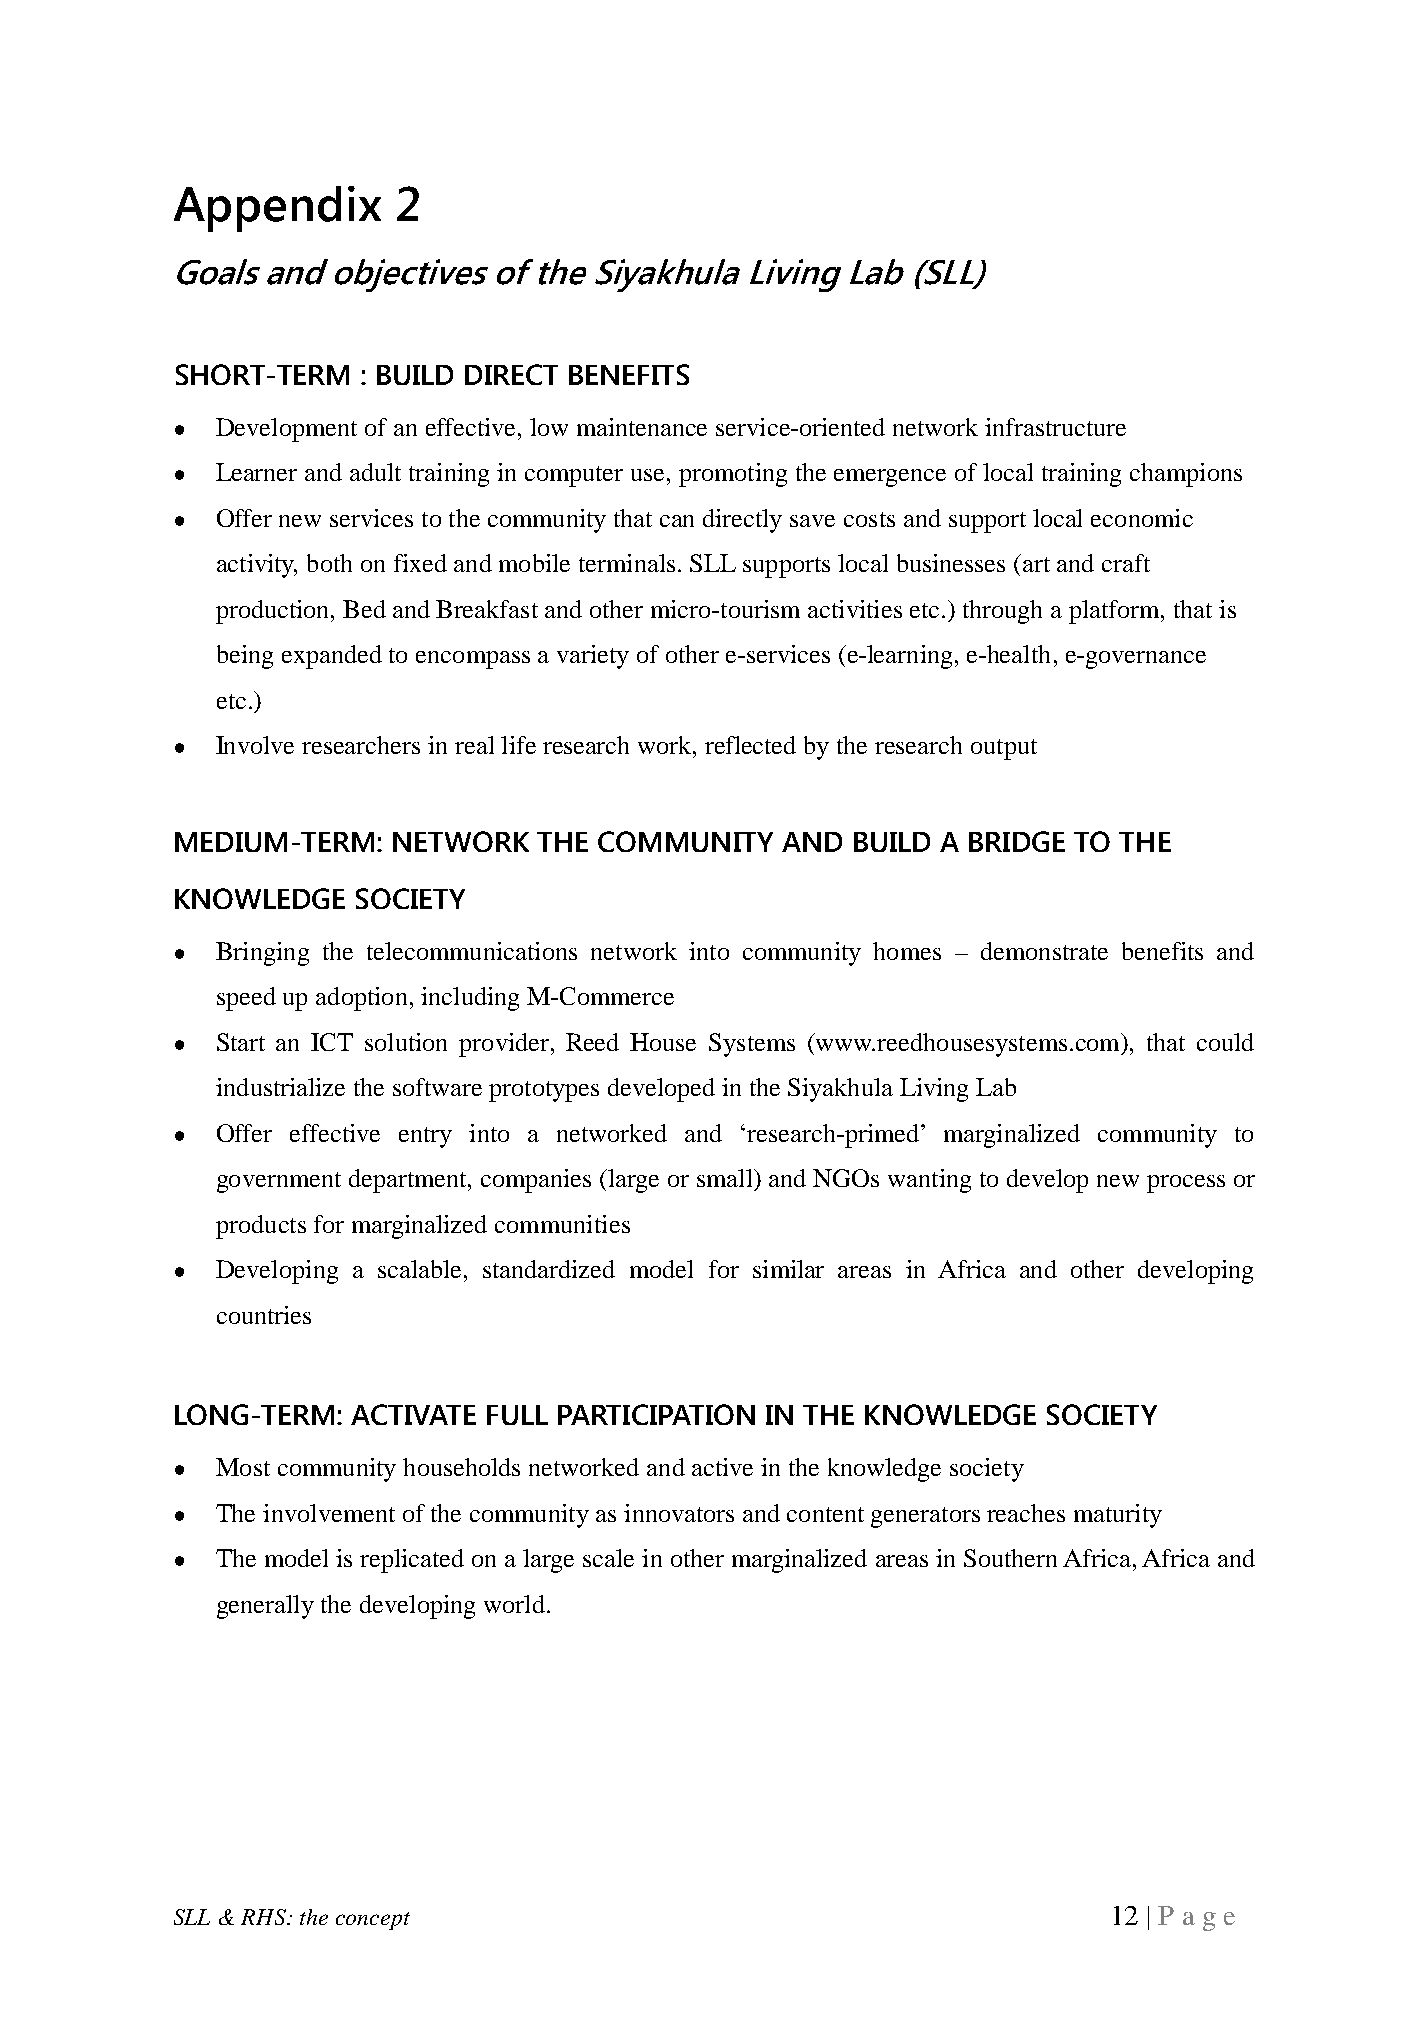 The width and height of the screenshot is (1427, 2018). Describe the element at coordinates (373, 1921) in the screenshot. I see `concept` at that location.
